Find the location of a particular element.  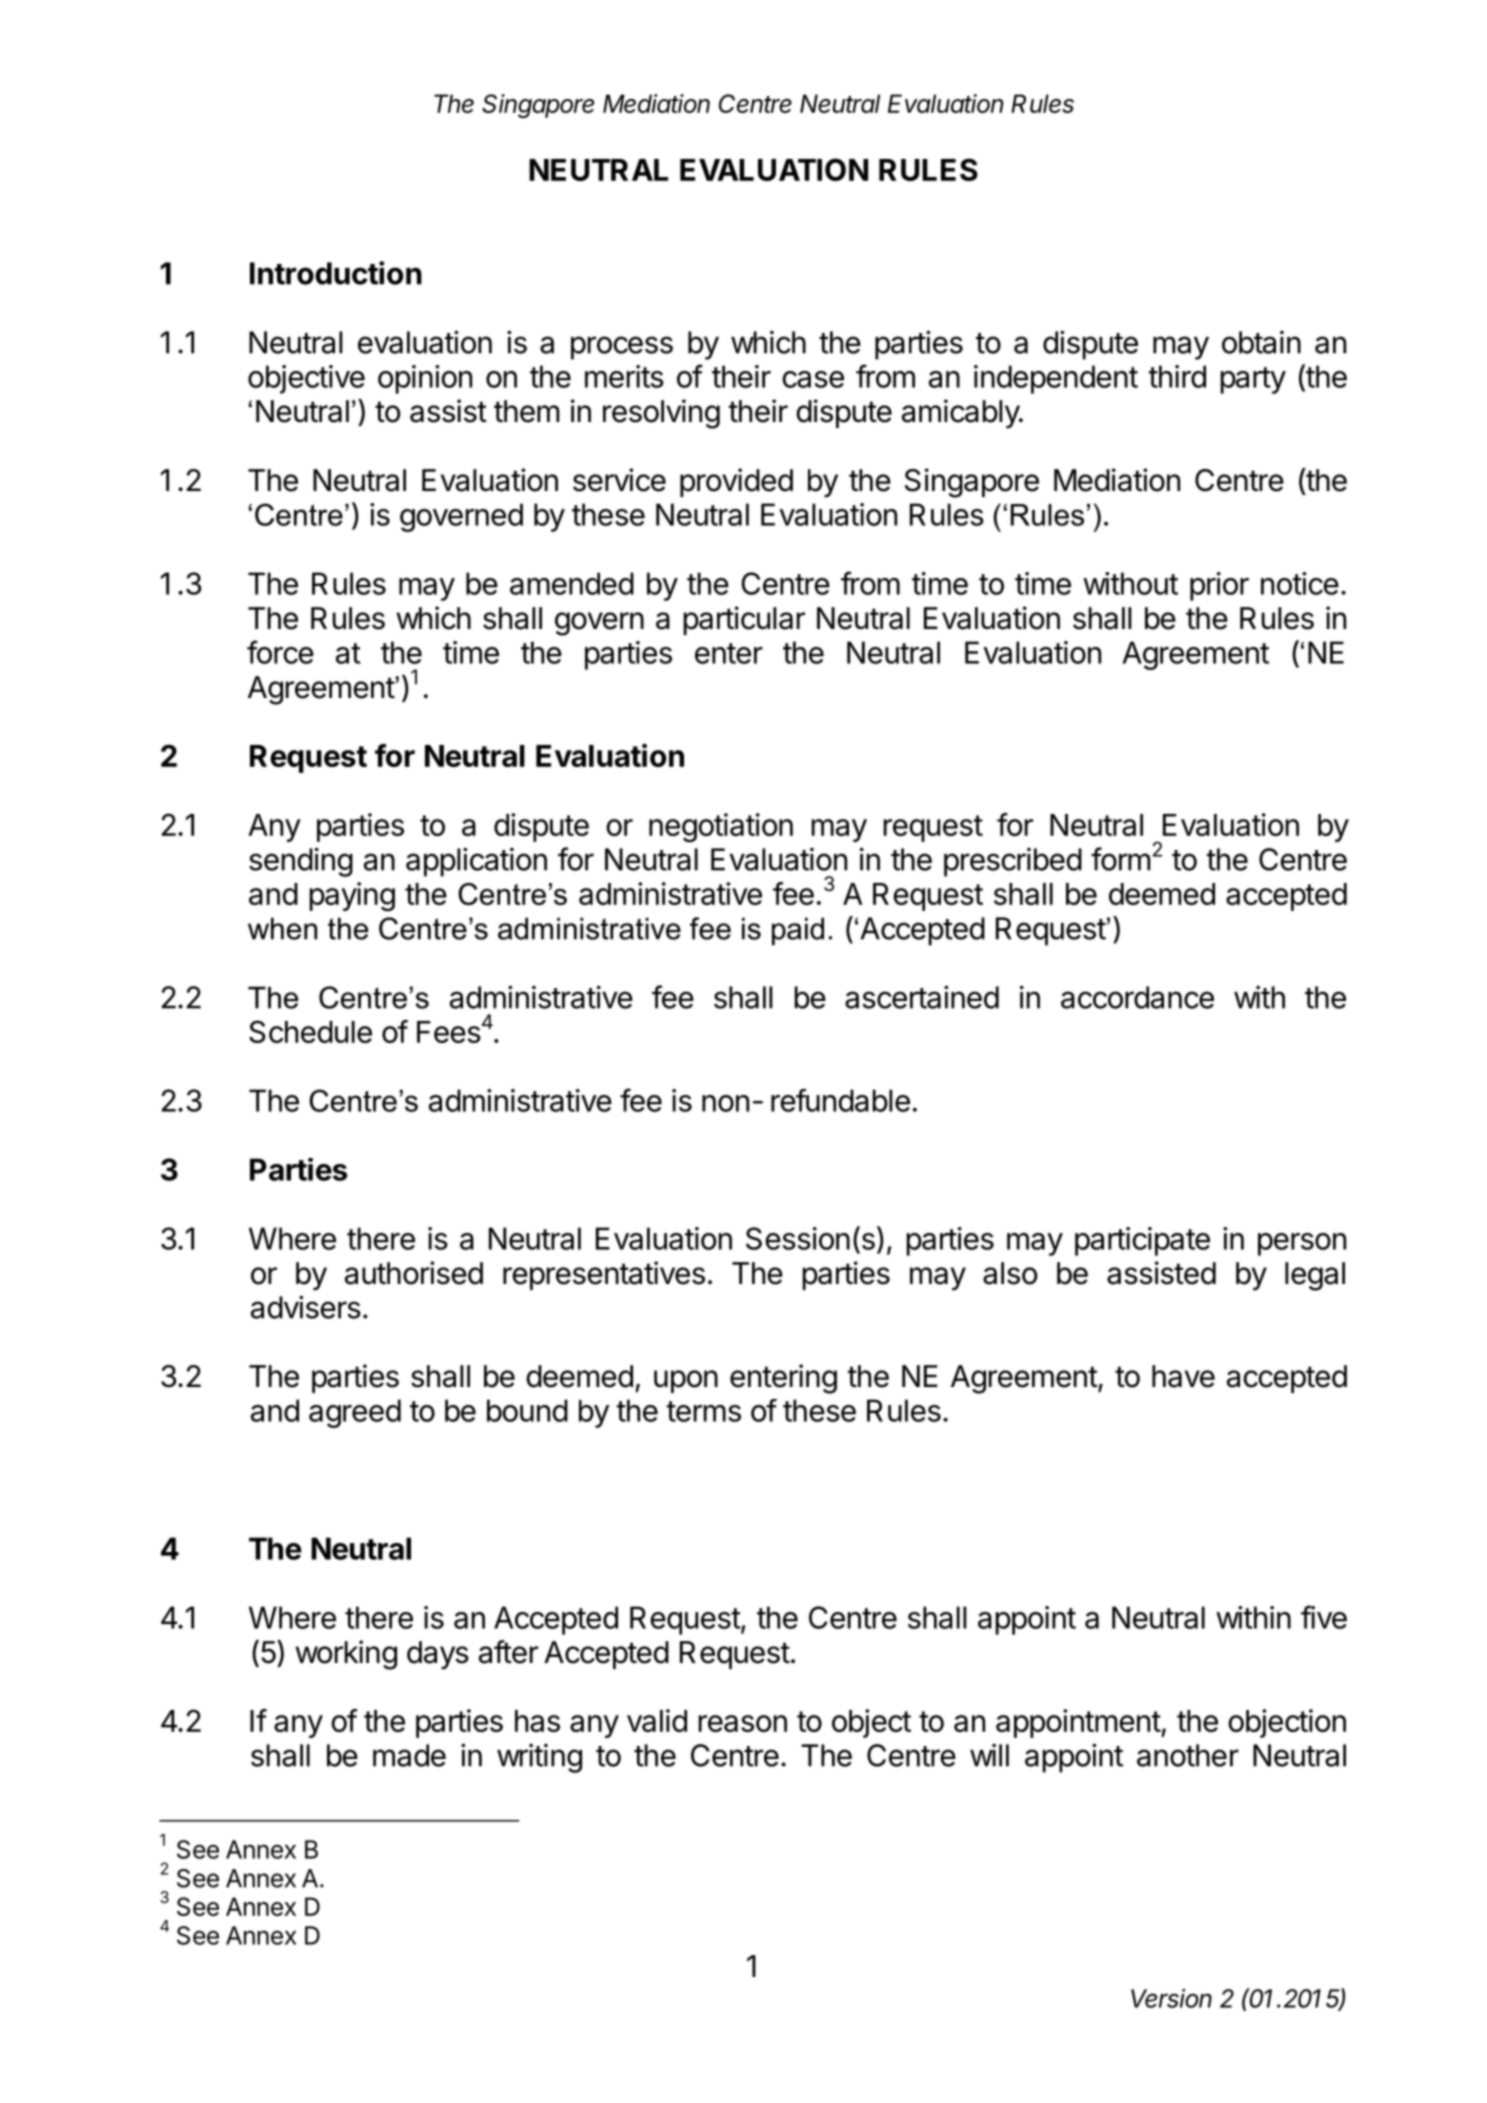

opinion is located at coordinates (425, 379).
